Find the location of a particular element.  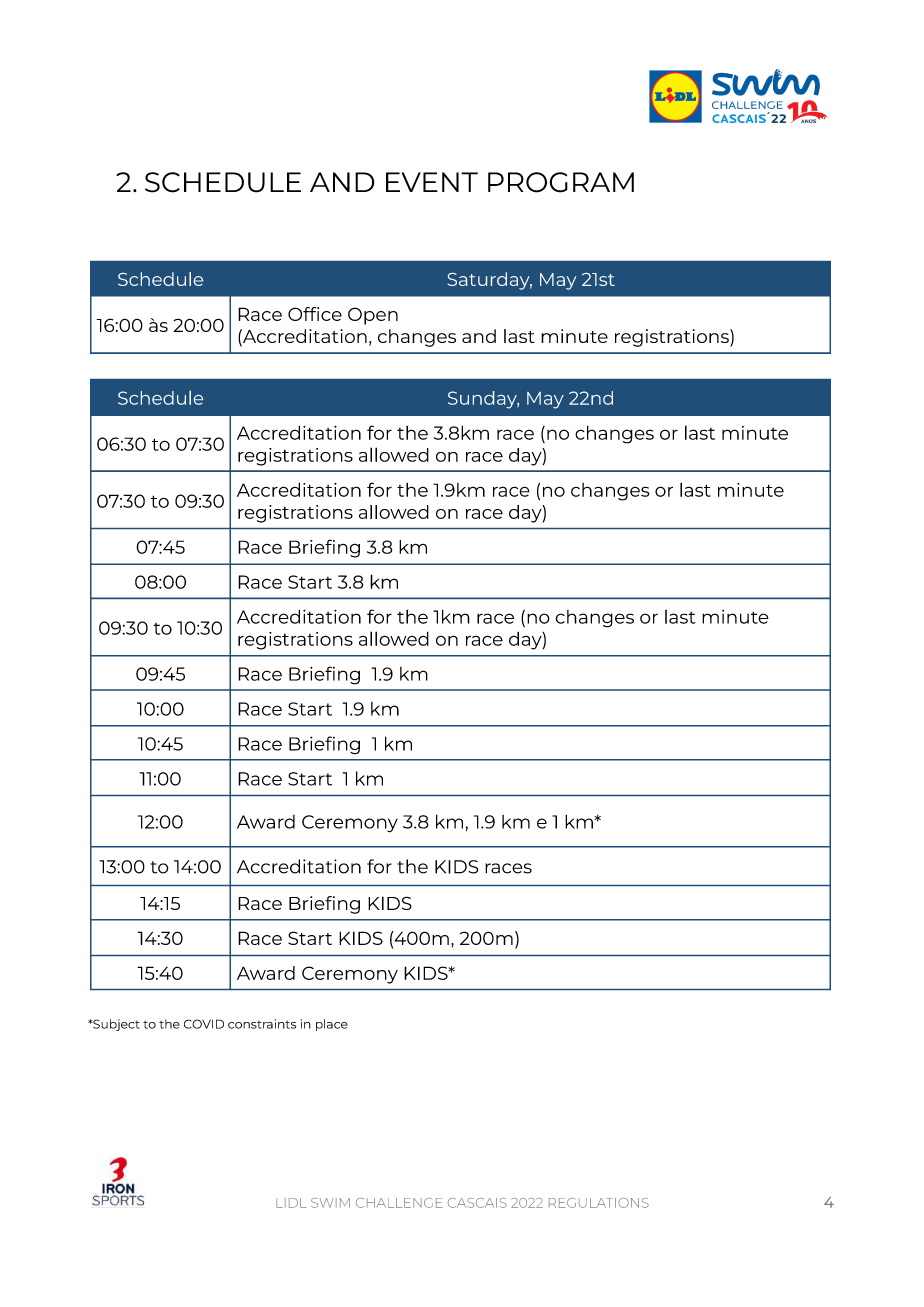

REGULATIONS is located at coordinates (599, 1203).
